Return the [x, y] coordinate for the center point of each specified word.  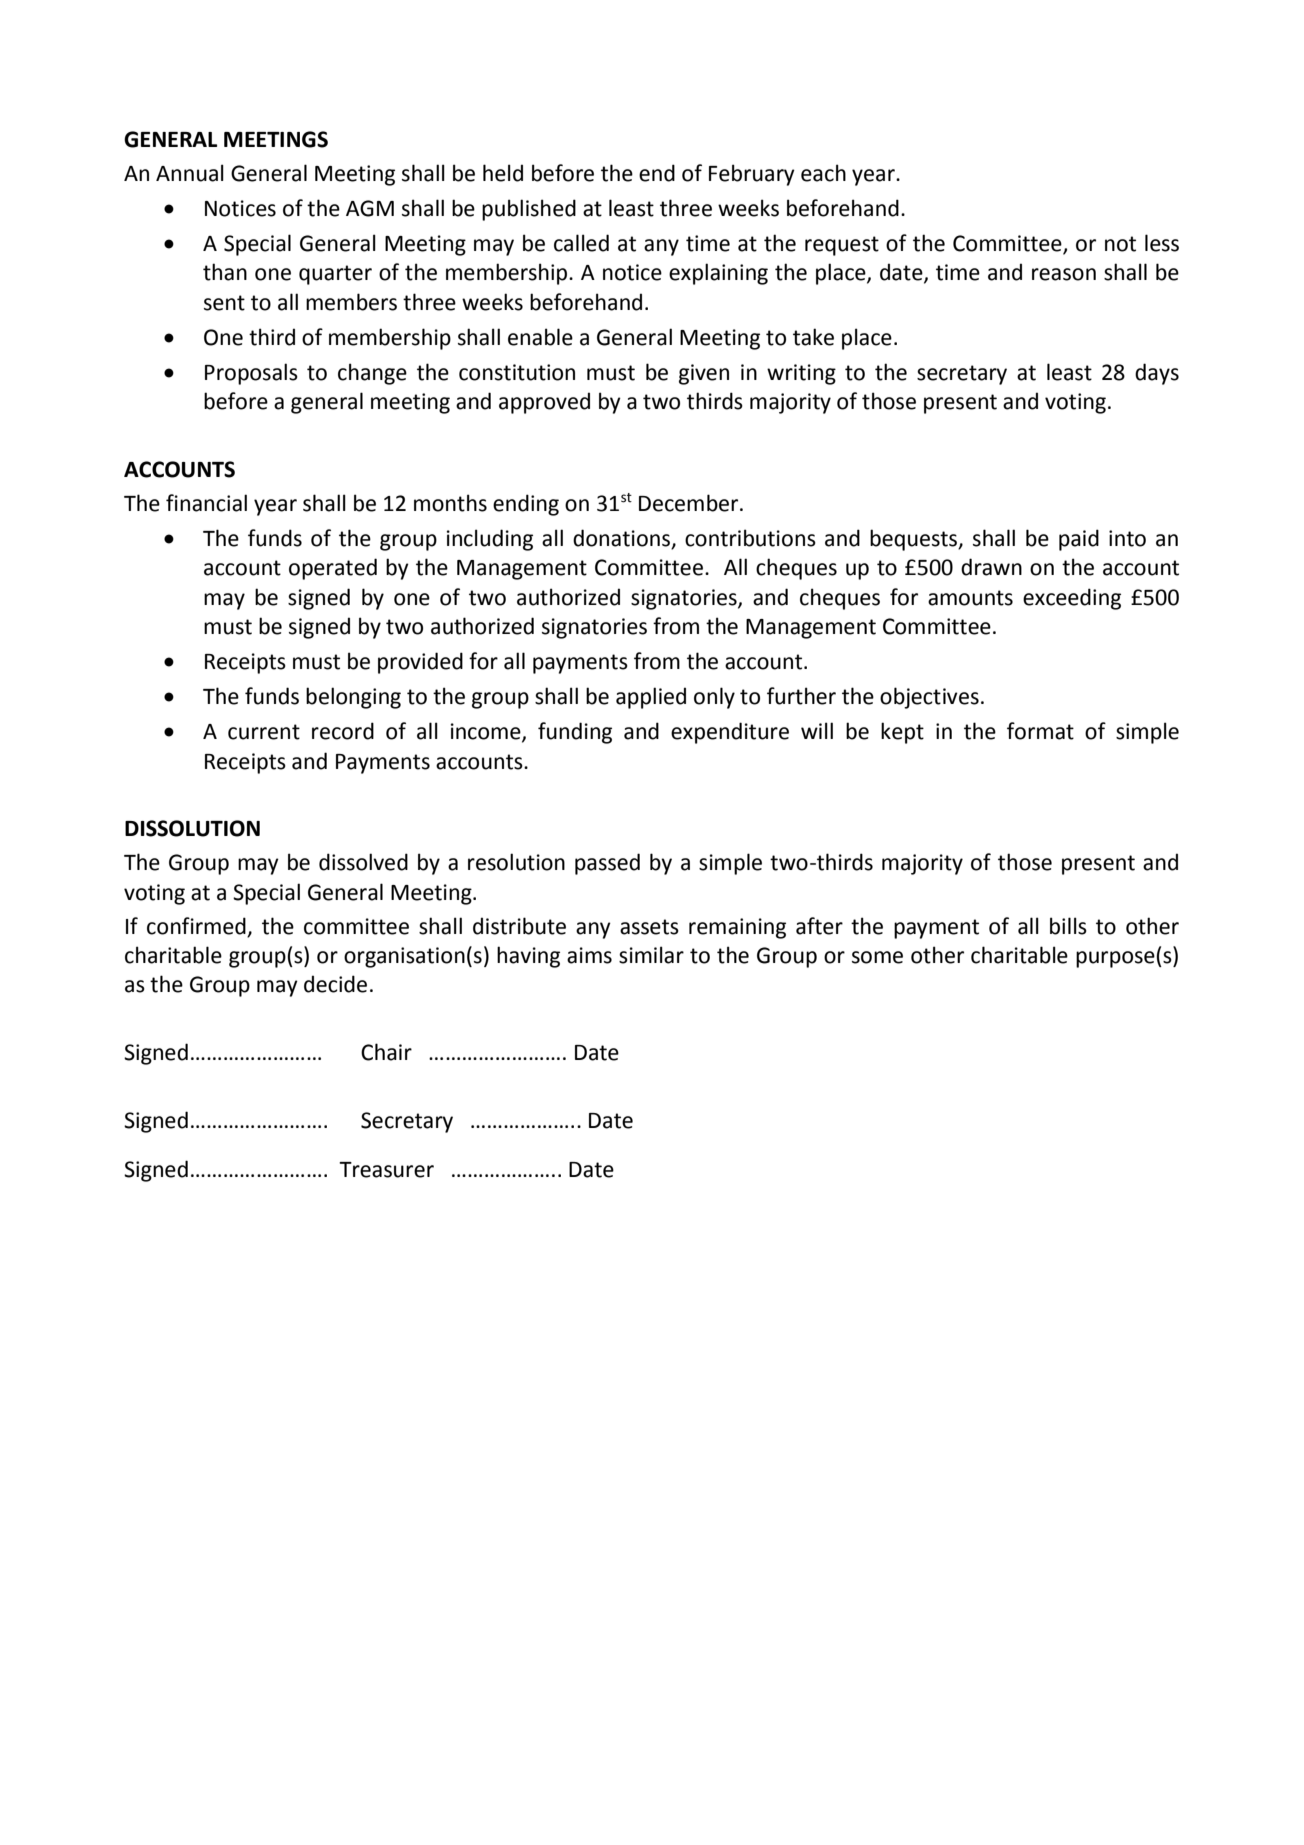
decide [335, 984]
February [752, 175]
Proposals [251, 374]
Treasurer [386, 1170]
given [704, 374]
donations [623, 539]
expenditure [730, 733]
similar [651, 955]
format [1040, 731]
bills [1068, 926]
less [1162, 243]
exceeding [1072, 599]
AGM [370, 208]
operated [333, 569]
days [1157, 374]
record [343, 731]
